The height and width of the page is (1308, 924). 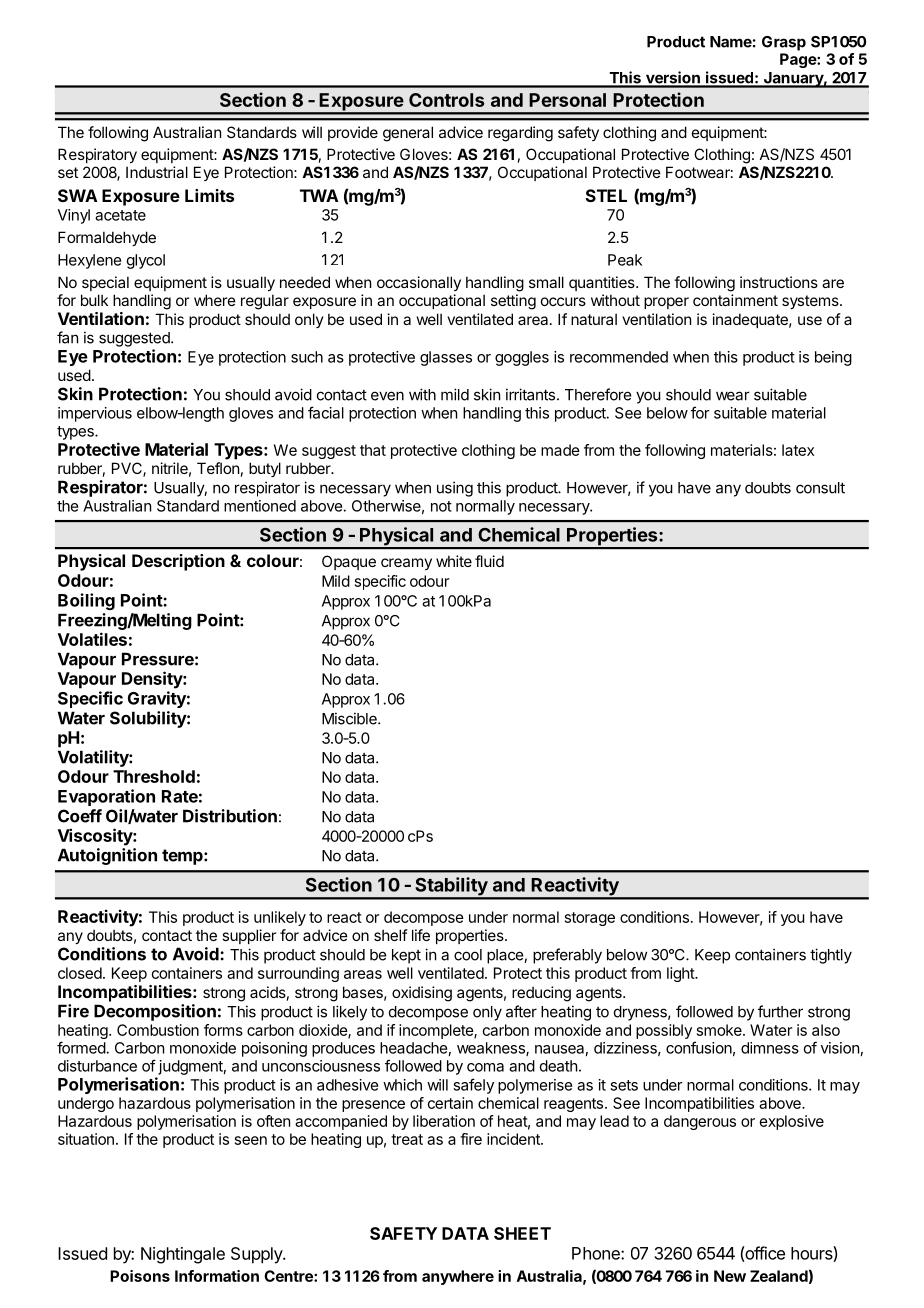 What do you see at coordinates (183, 1255) in the page?
I see `Nightingale` at bounding box center [183, 1255].
